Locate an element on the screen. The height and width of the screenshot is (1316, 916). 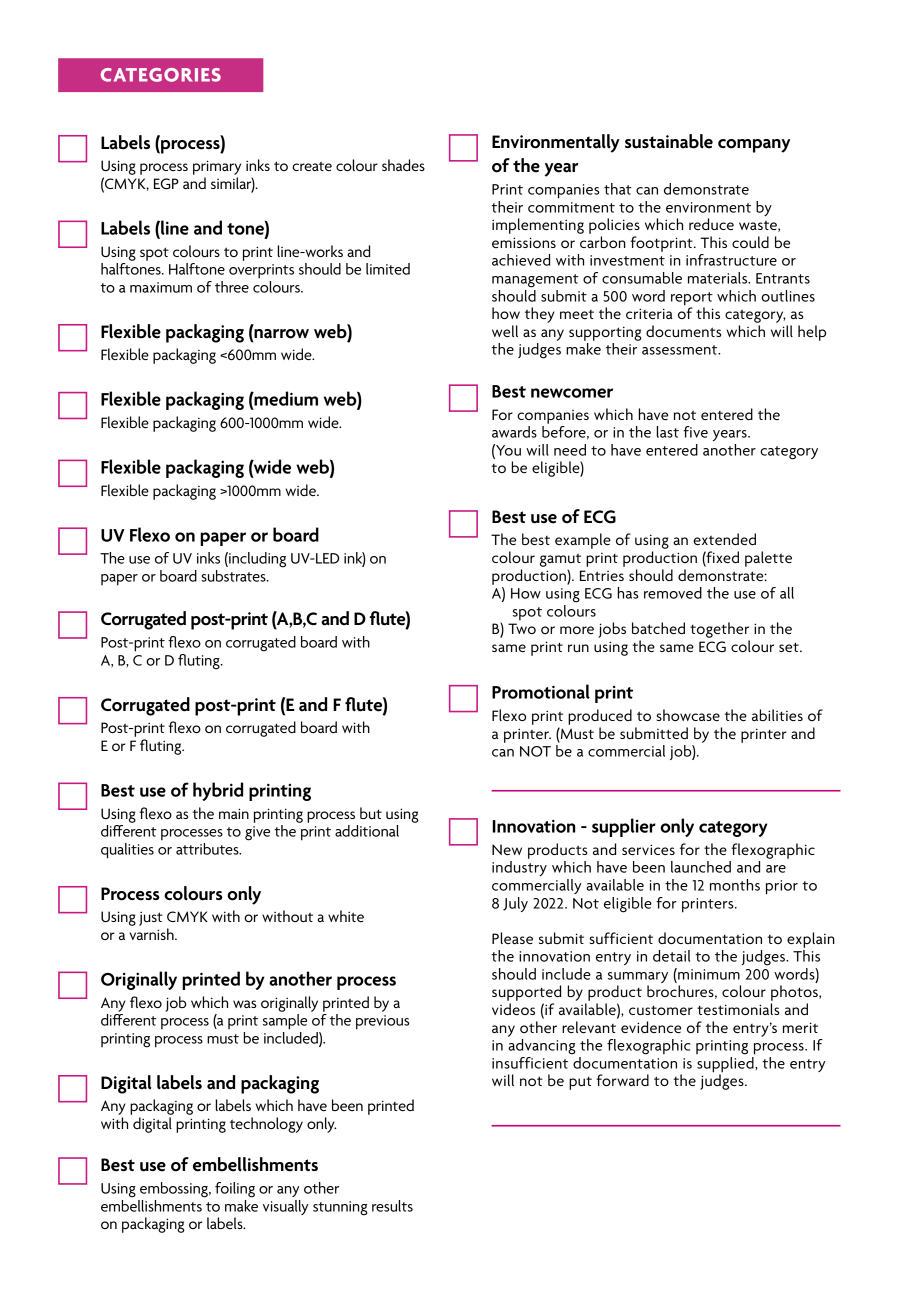
Two is located at coordinates (522, 628).
